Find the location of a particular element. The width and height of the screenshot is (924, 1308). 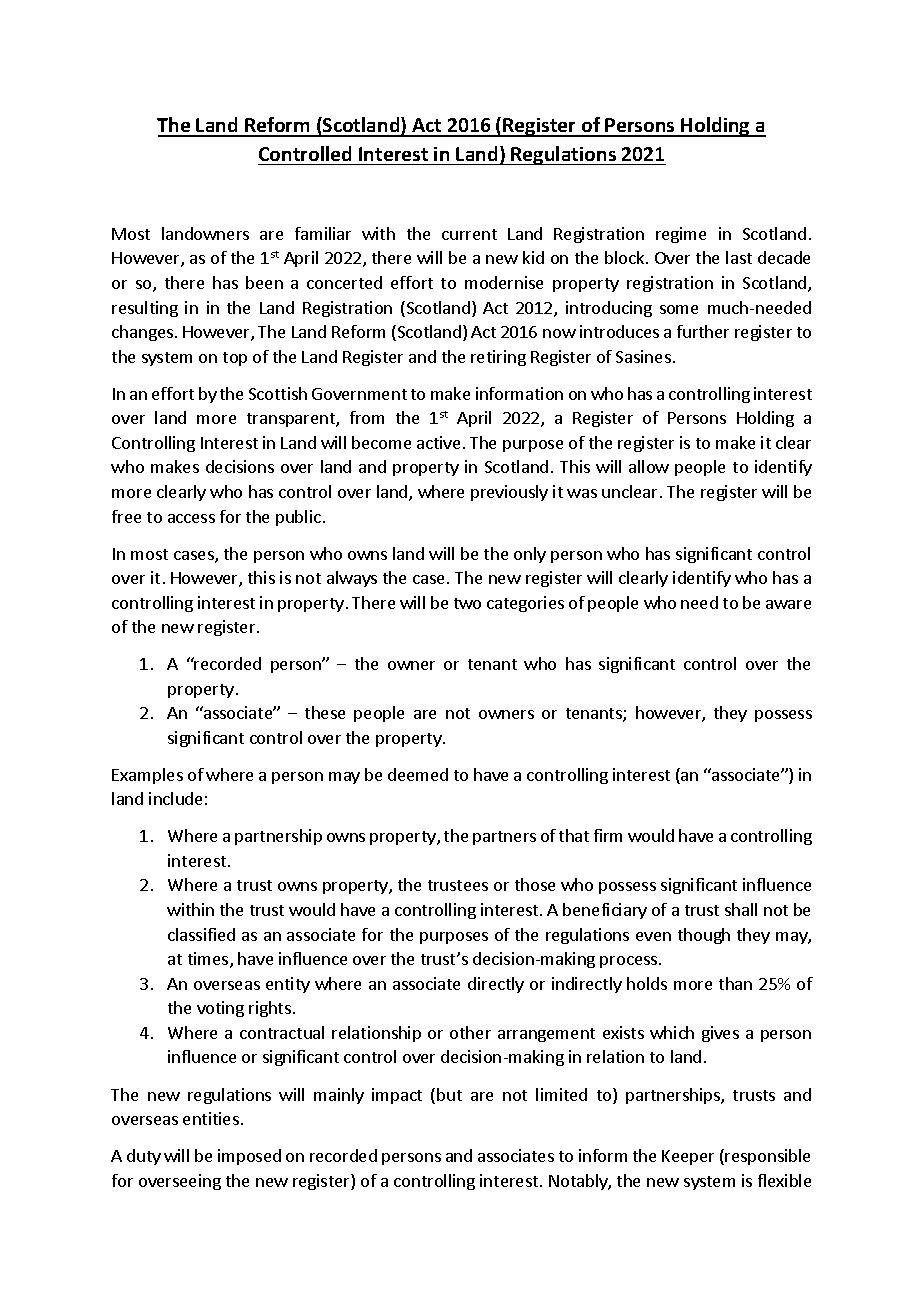

classified is located at coordinates (201, 934).
